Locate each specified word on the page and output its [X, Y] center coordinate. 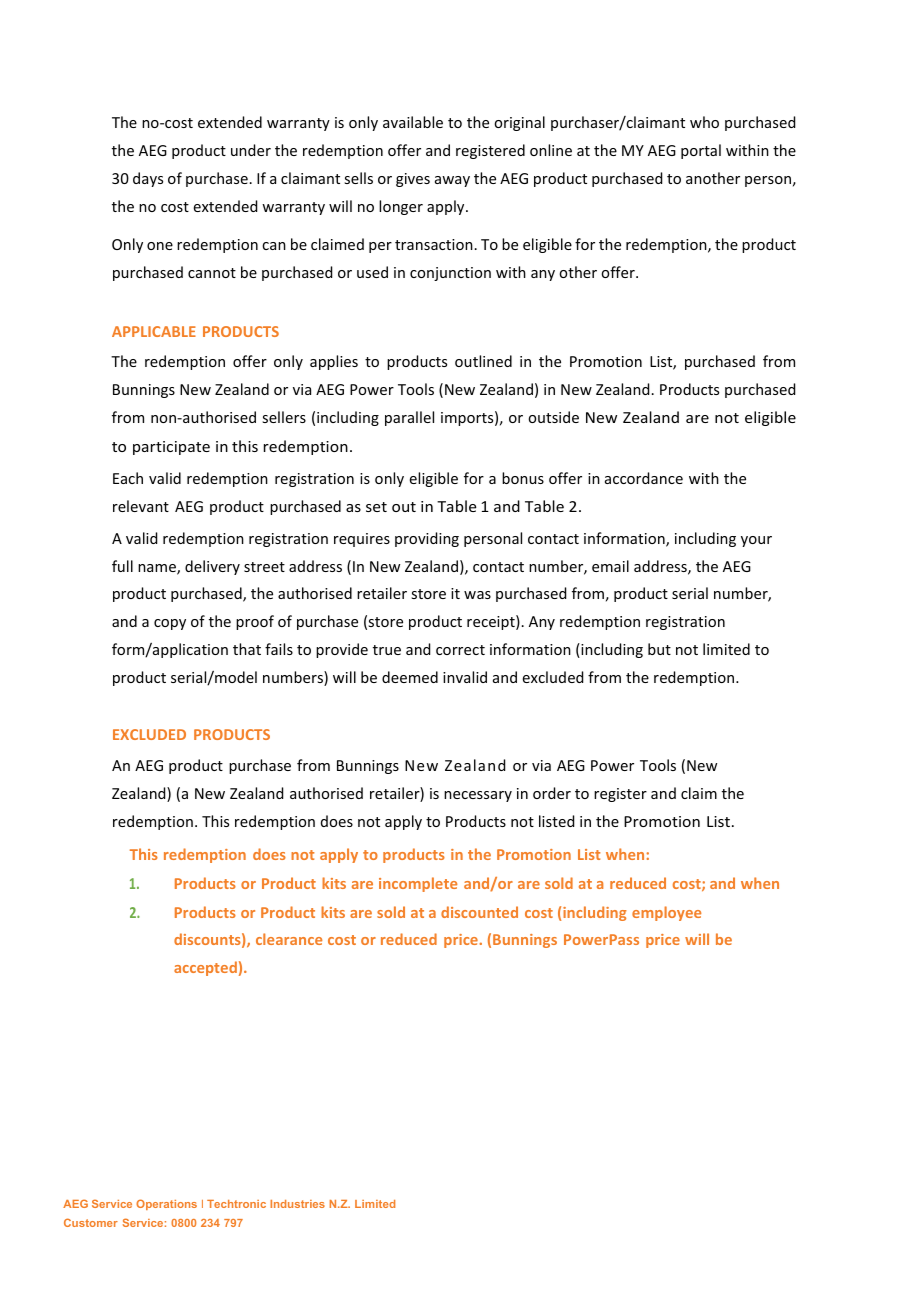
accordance [644, 478]
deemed [410, 677]
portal [701, 151]
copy [170, 624]
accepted [205, 968]
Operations [166, 1204]
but [659, 649]
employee [666, 913]
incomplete [418, 884]
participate [171, 448]
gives [413, 180]
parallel [409, 418]
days [148, 179]
